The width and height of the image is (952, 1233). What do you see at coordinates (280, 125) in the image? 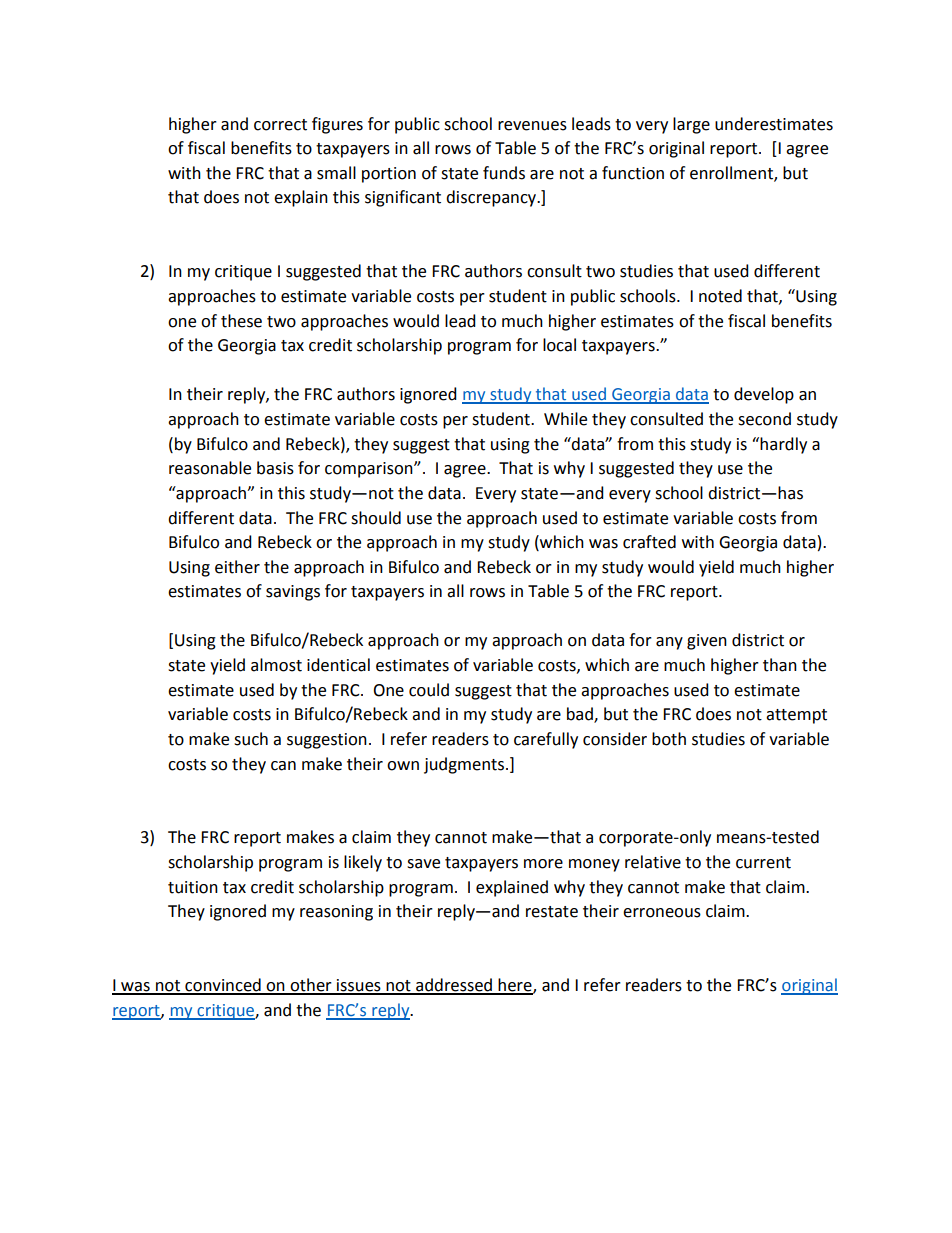
I see `correct` at bounding box center [280, 125].
